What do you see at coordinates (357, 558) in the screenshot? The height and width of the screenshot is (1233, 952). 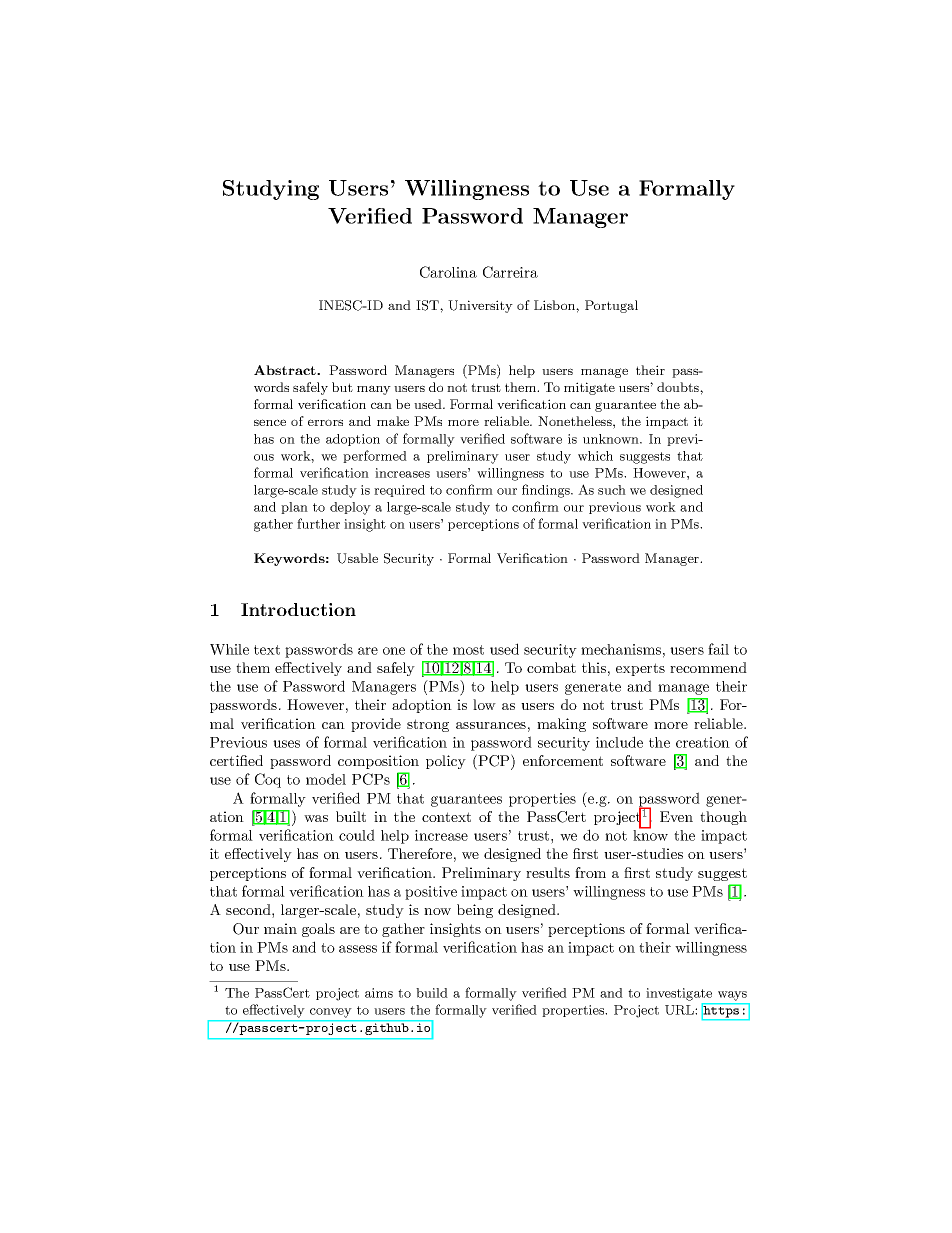 I see `Usable` at bounding box center [357, 558].
